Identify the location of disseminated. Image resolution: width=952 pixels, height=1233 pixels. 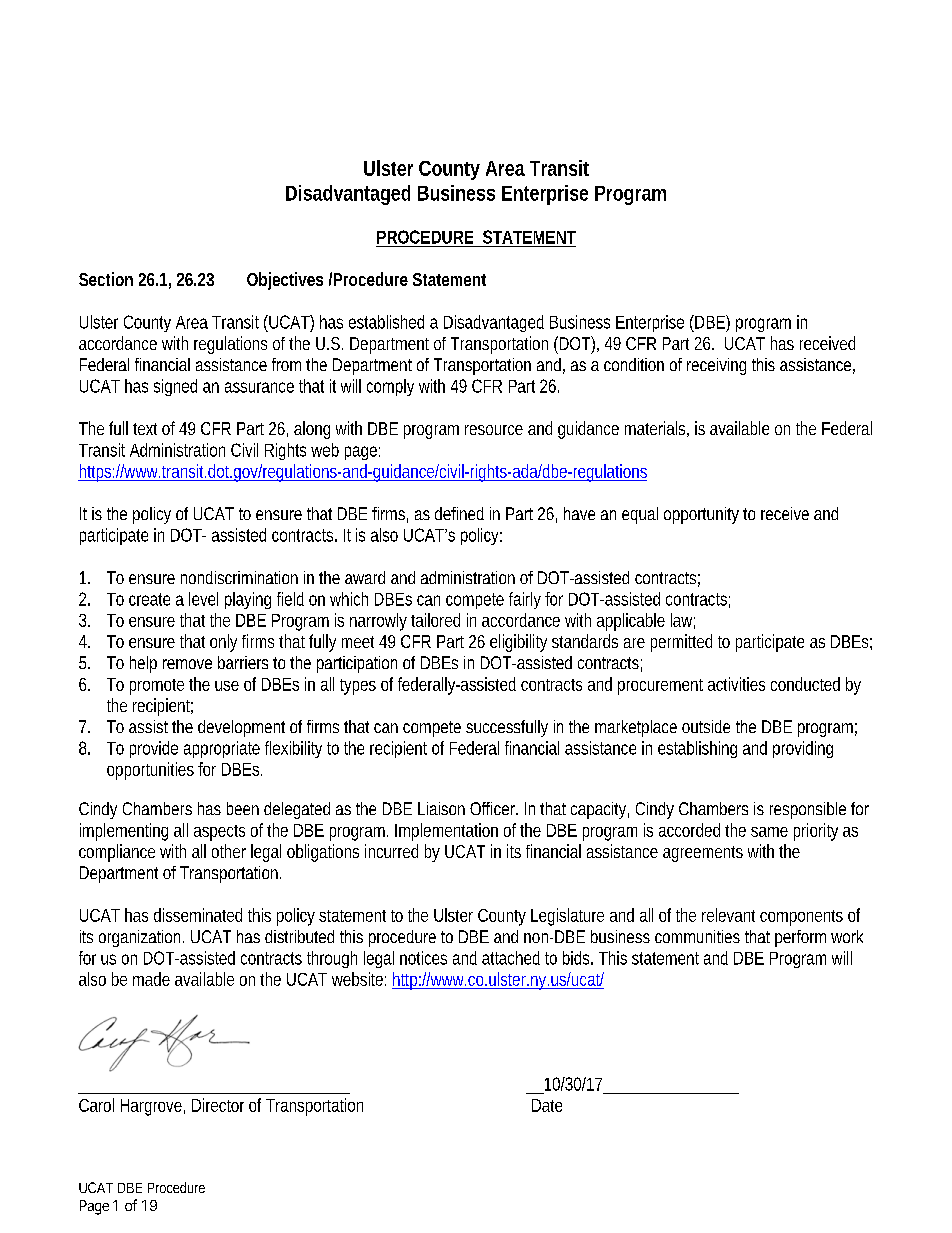
(198, 915).
